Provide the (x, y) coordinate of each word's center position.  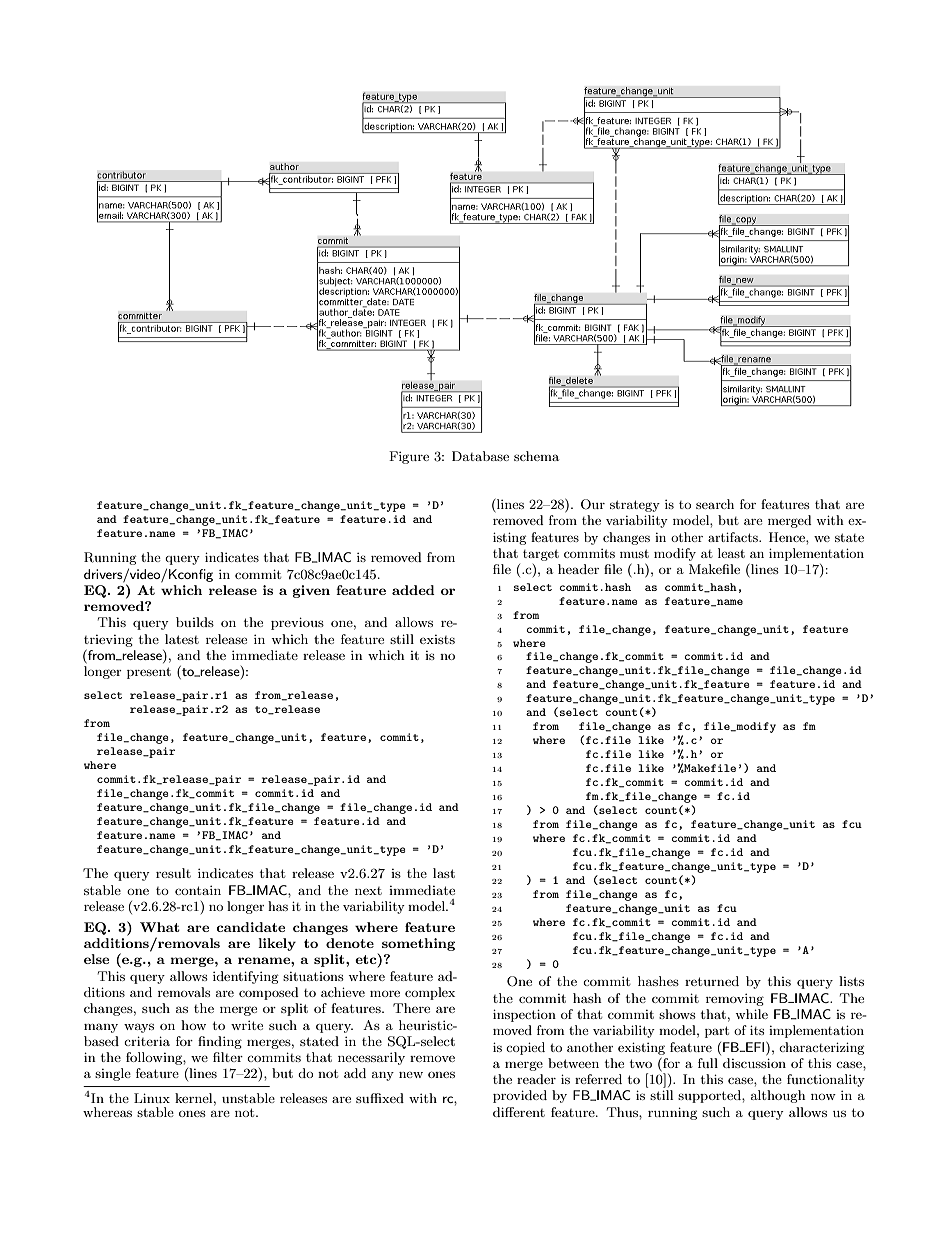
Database (480, 456)
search (715, 504)
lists (851, 981)
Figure (409, 457)
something (418, 944)
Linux (152, 1098)
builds (195, 622)
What (160, 927)
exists (437, 639)
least (731, 553)
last (444, 873)
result (173, 873)
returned (712, 981)
